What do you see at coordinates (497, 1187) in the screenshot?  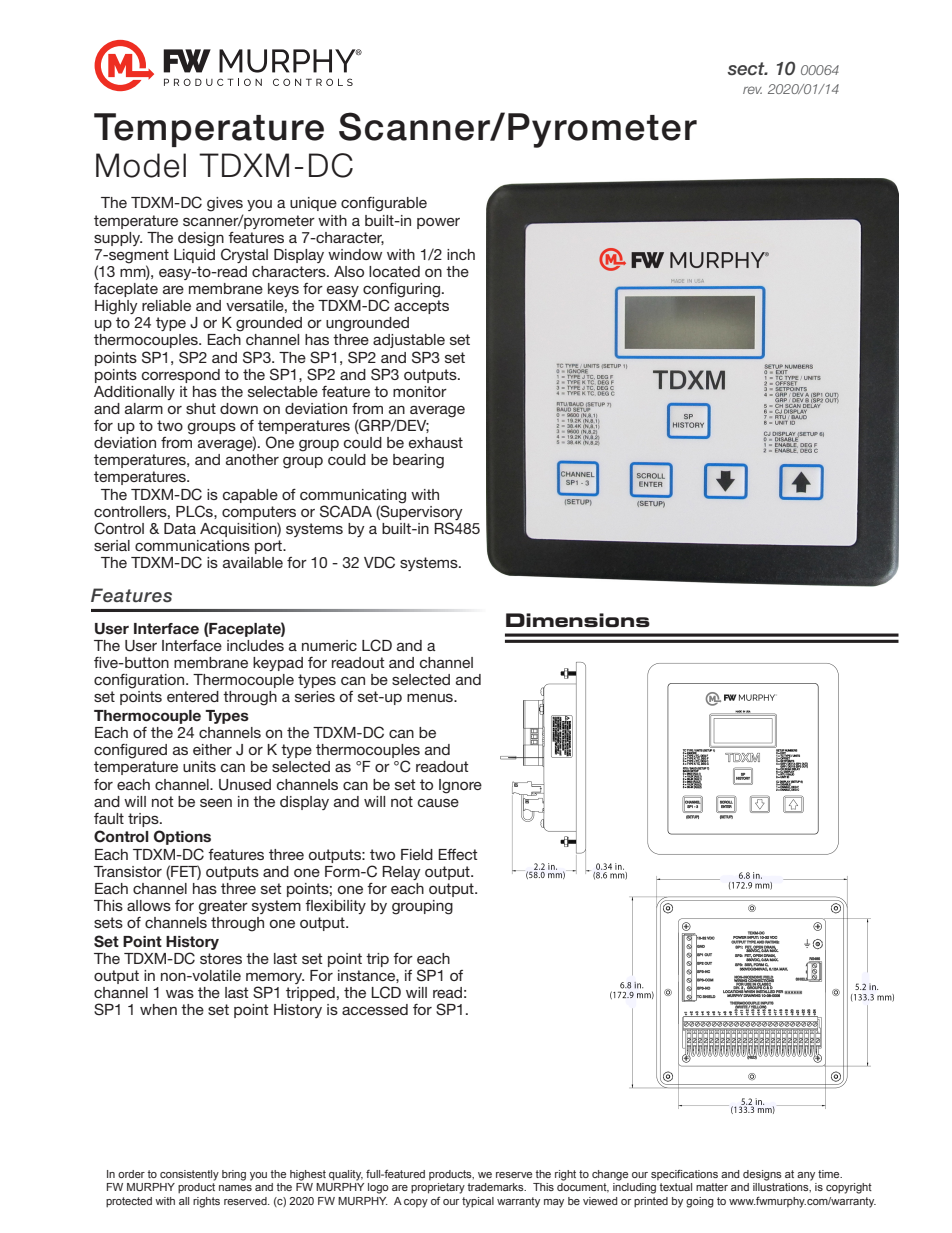 I see `trademarks` at bounding box center [497, 1187].
